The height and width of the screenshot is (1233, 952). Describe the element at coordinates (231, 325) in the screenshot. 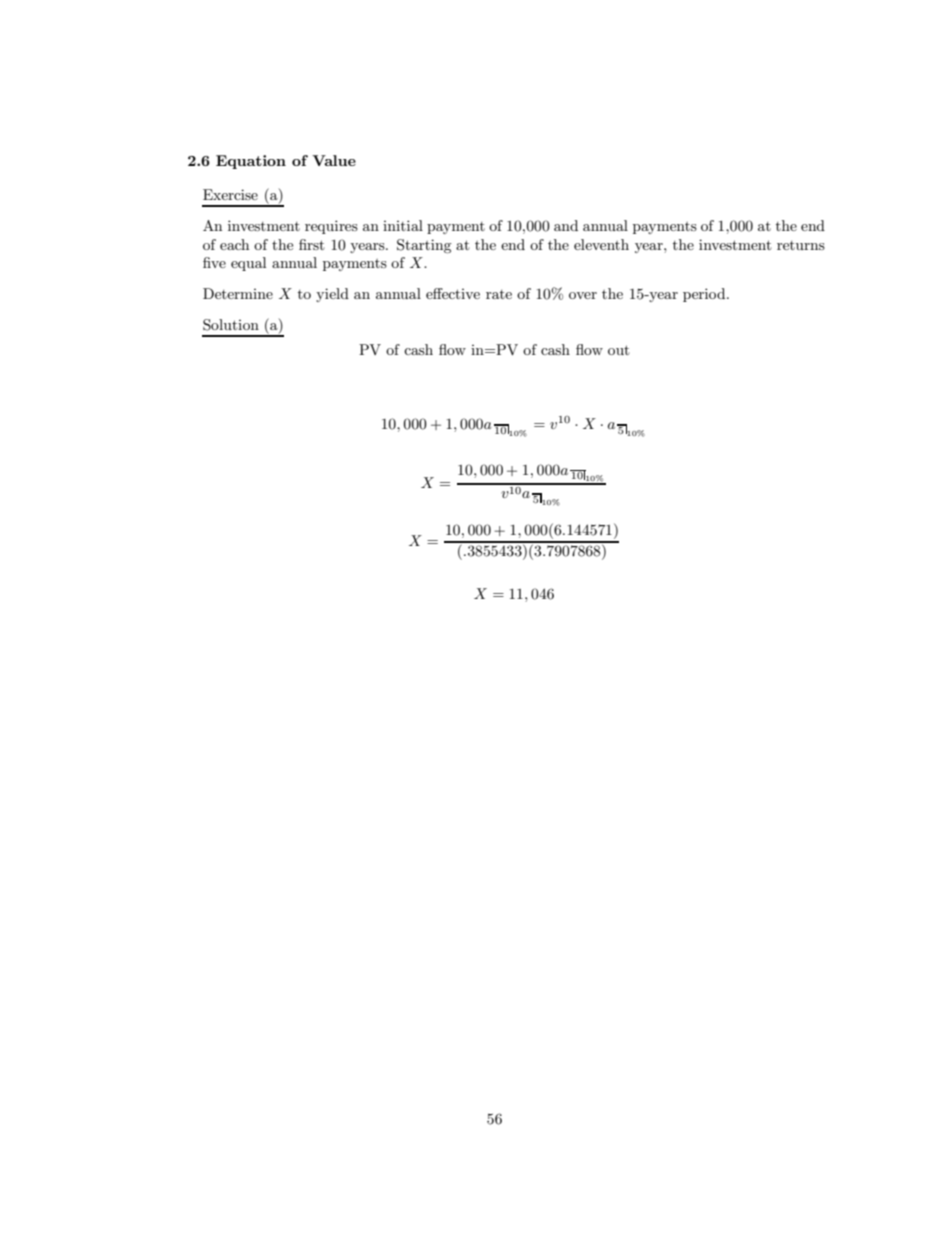

I see `Solution` at that location.
